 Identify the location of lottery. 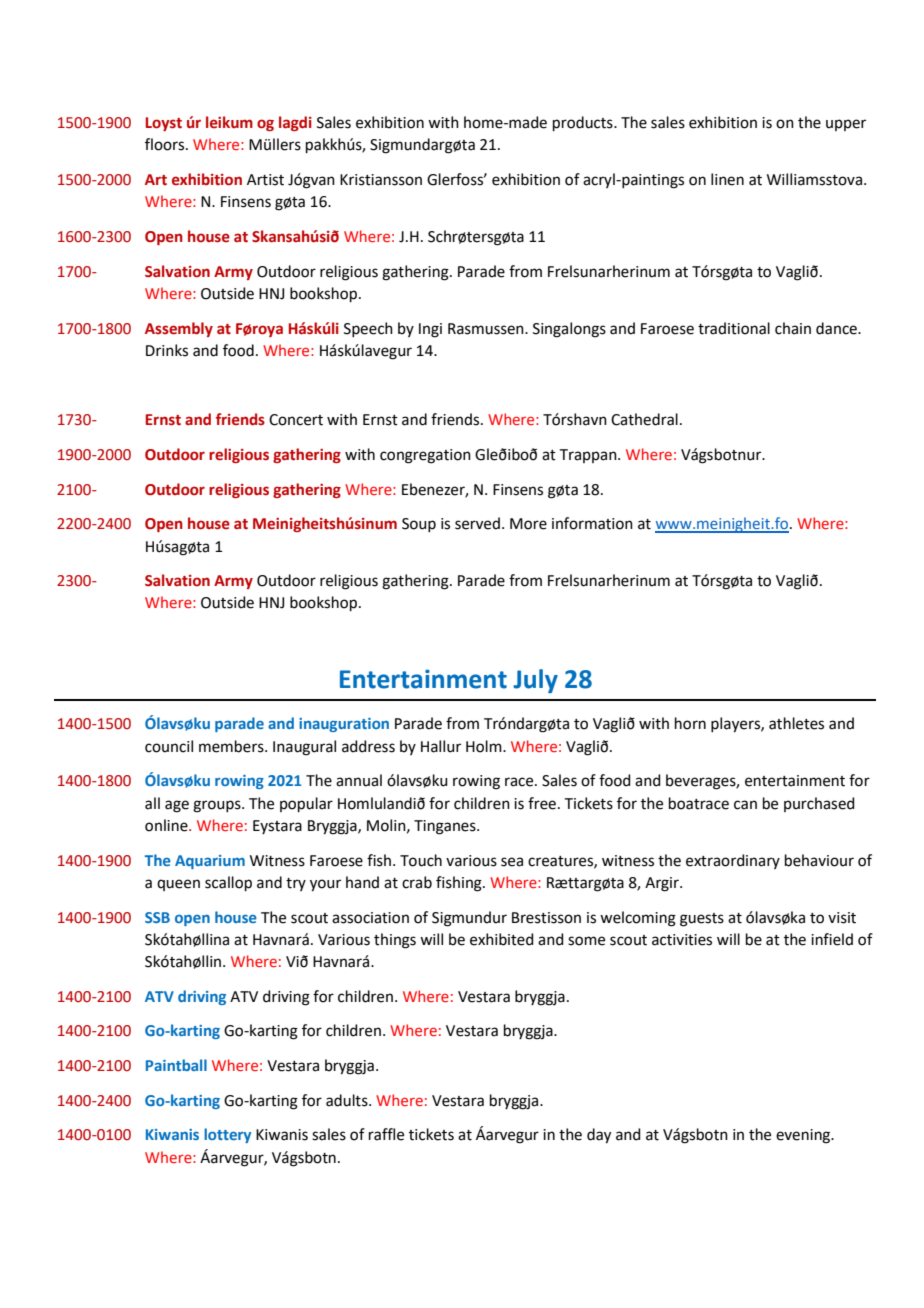
(227, 1135).
